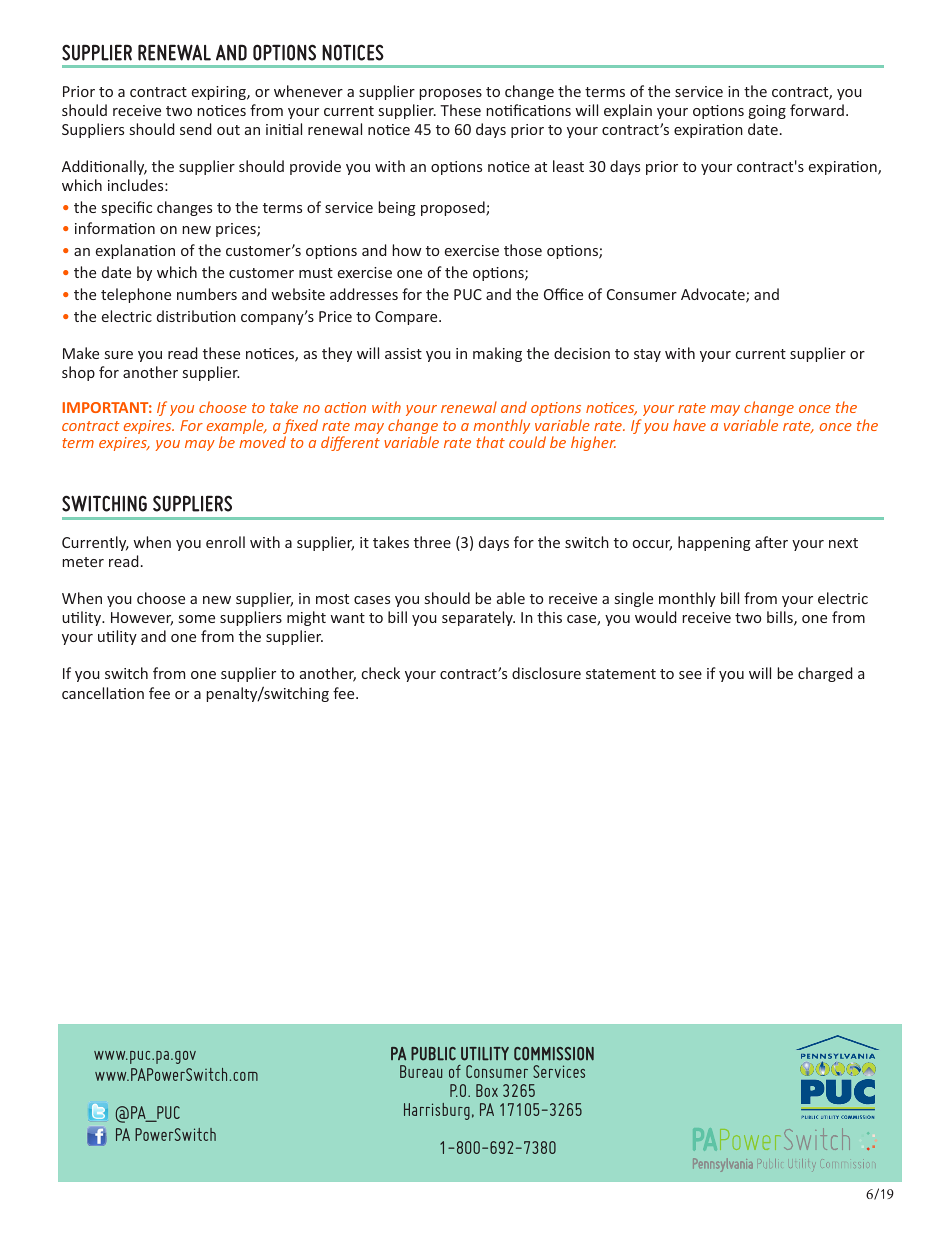 The width and height of the screenshot is (952, 1233). I want to click on proposes, so click(450, 94).
